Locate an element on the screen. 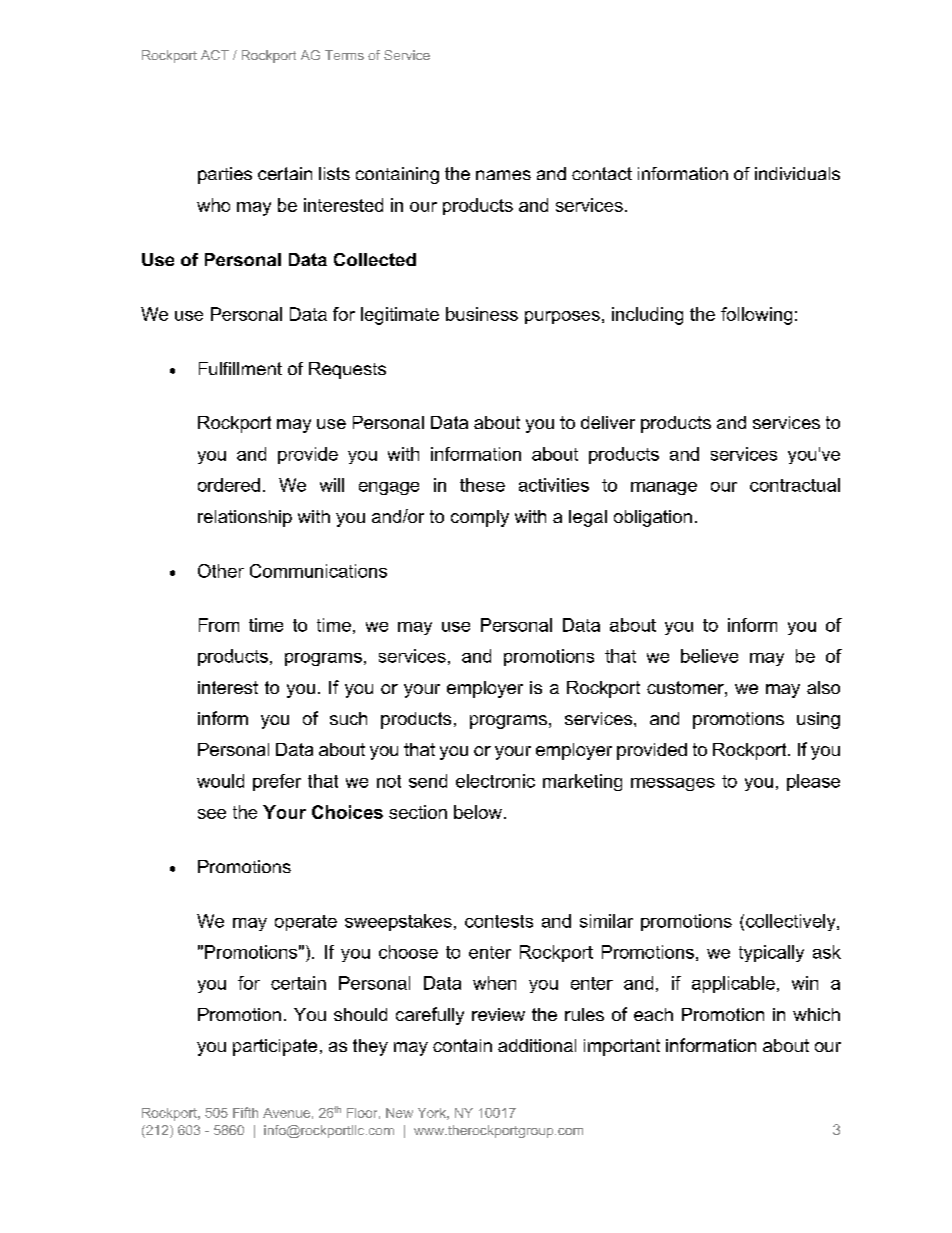  Terms is located at coordinates (344, 55).
